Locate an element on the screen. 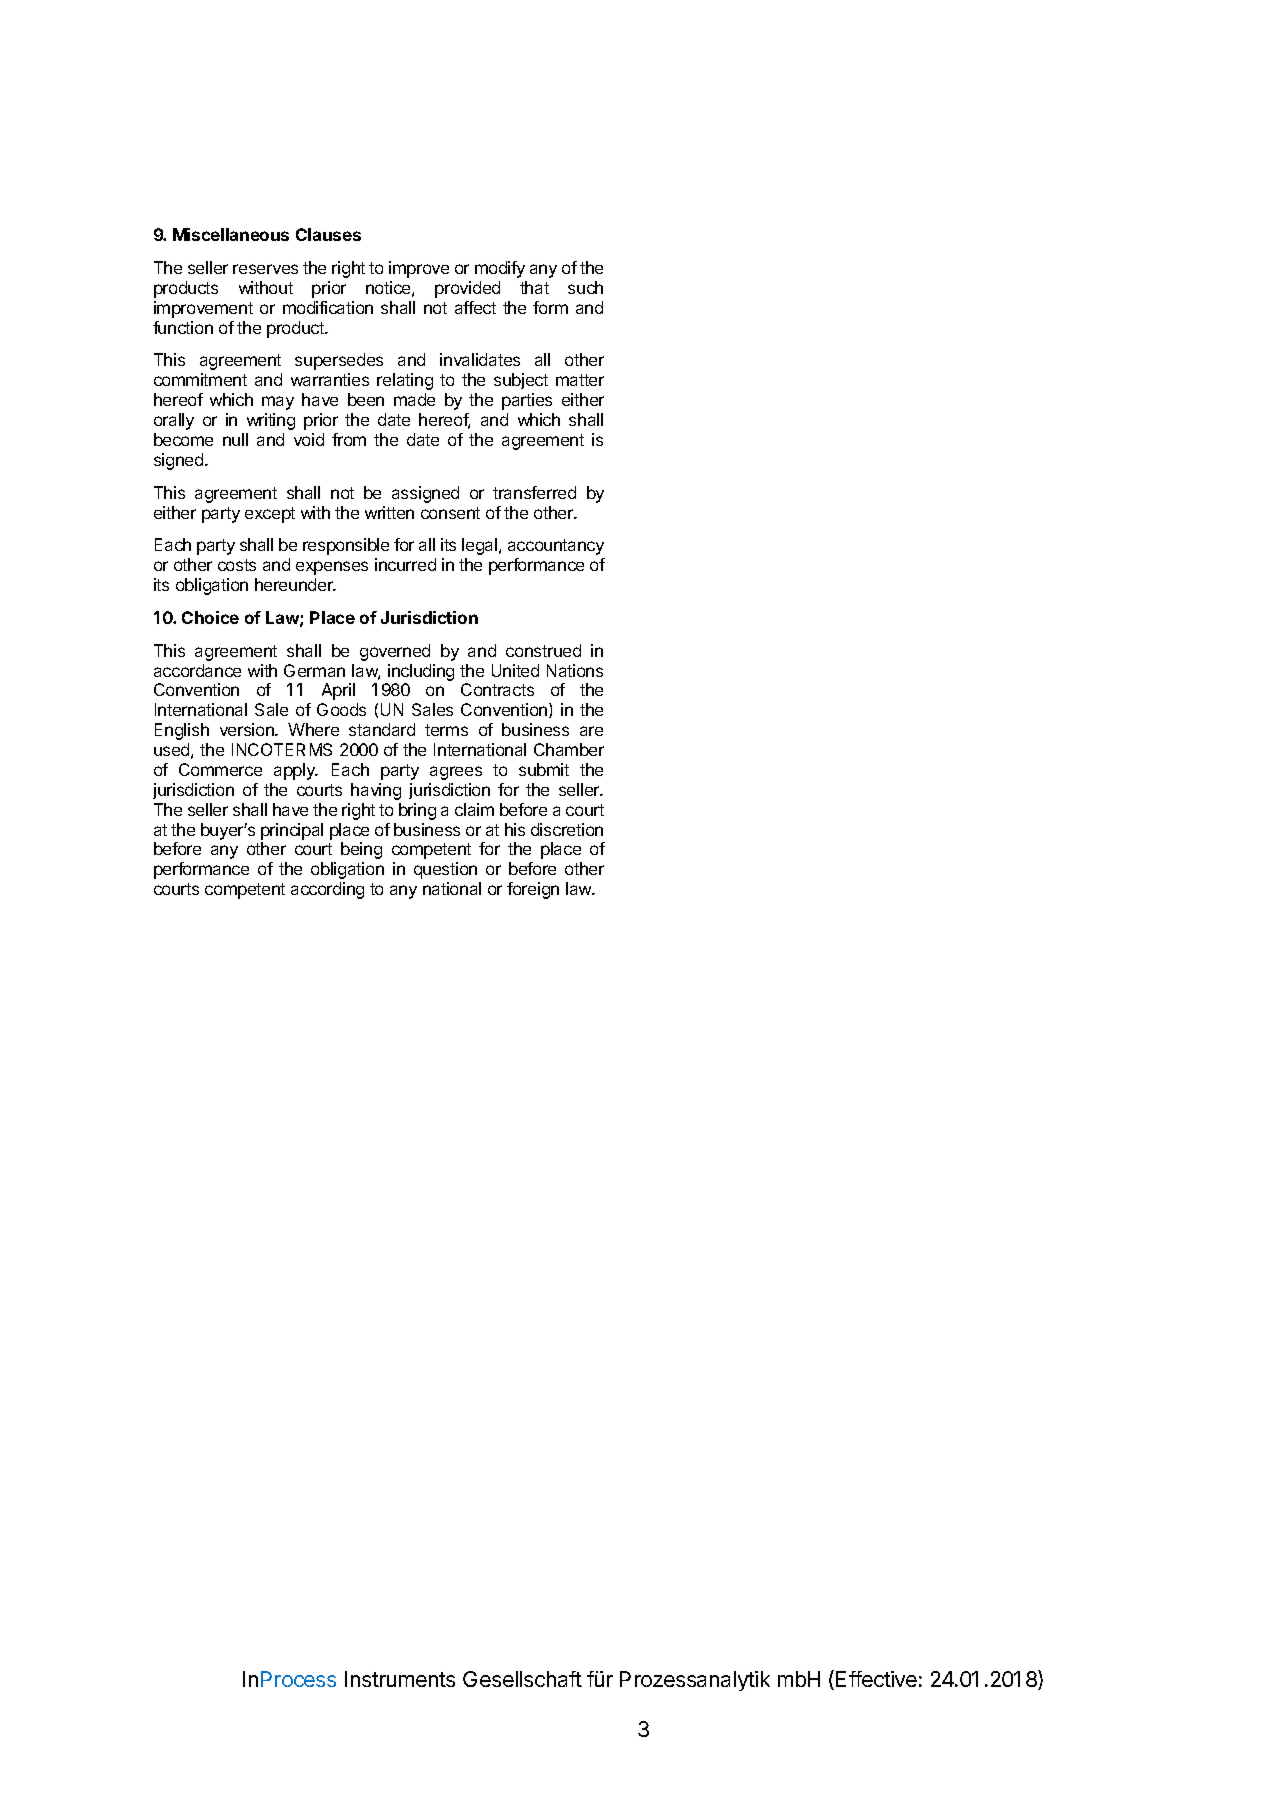 The height and width of the screenshot is (1819, 1286). Gesellschaft is located at coordinates (522, 1679).
